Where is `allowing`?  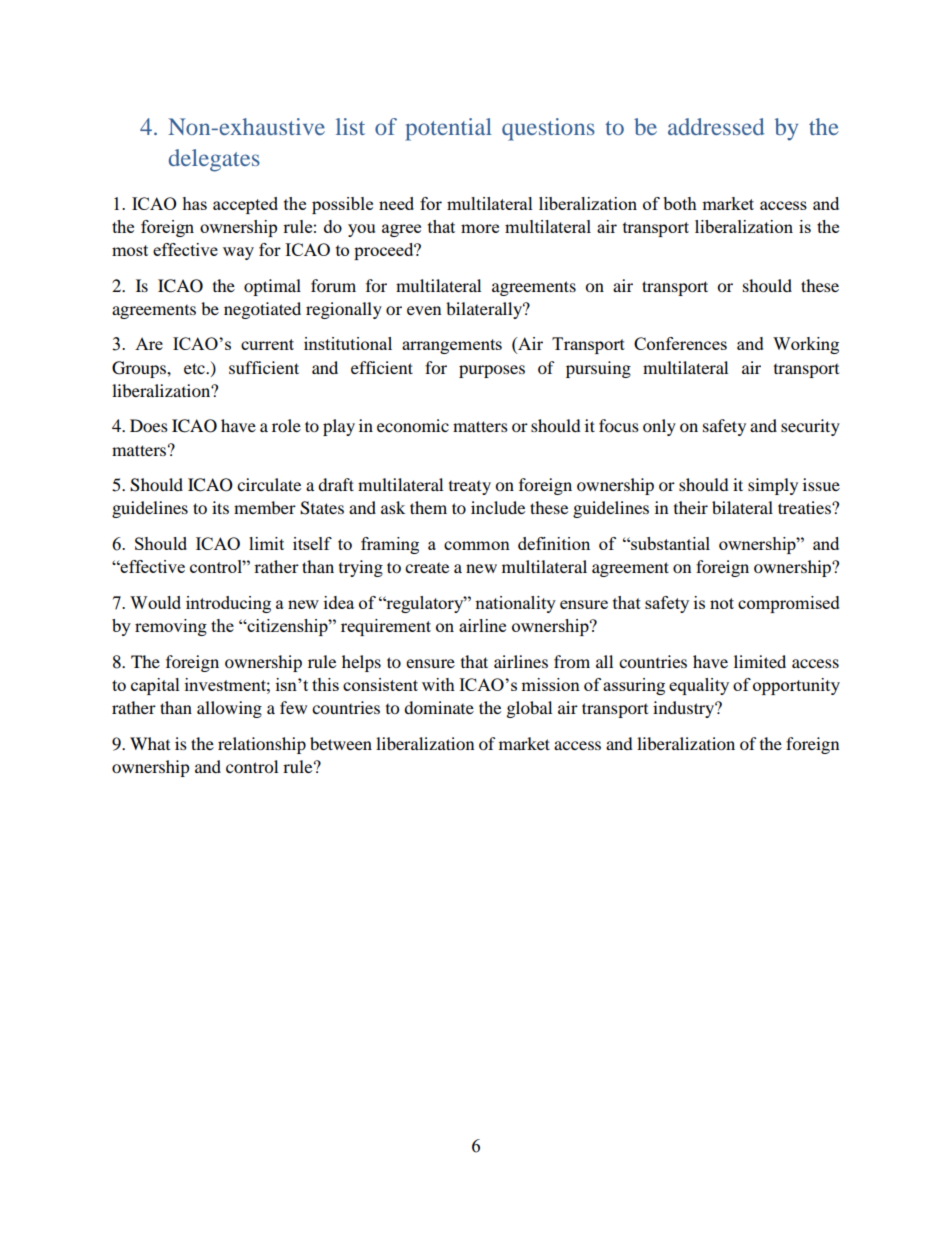 allowing is located at coordinates (229, 709).
